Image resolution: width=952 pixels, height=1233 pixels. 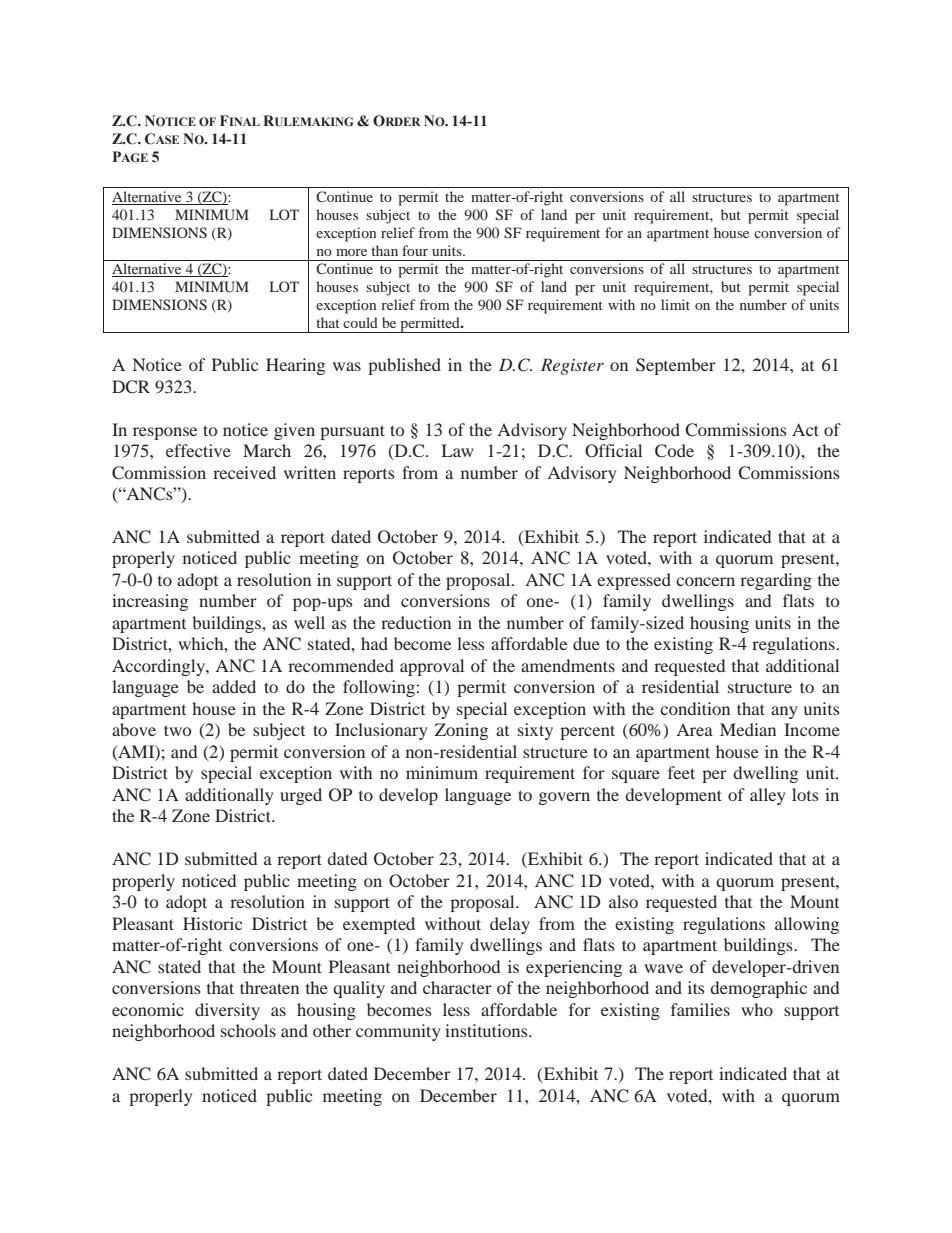 What do you see at coordinates (675, 304) in the screenshot?
I see `limit` at bounding box center [675, 304].
